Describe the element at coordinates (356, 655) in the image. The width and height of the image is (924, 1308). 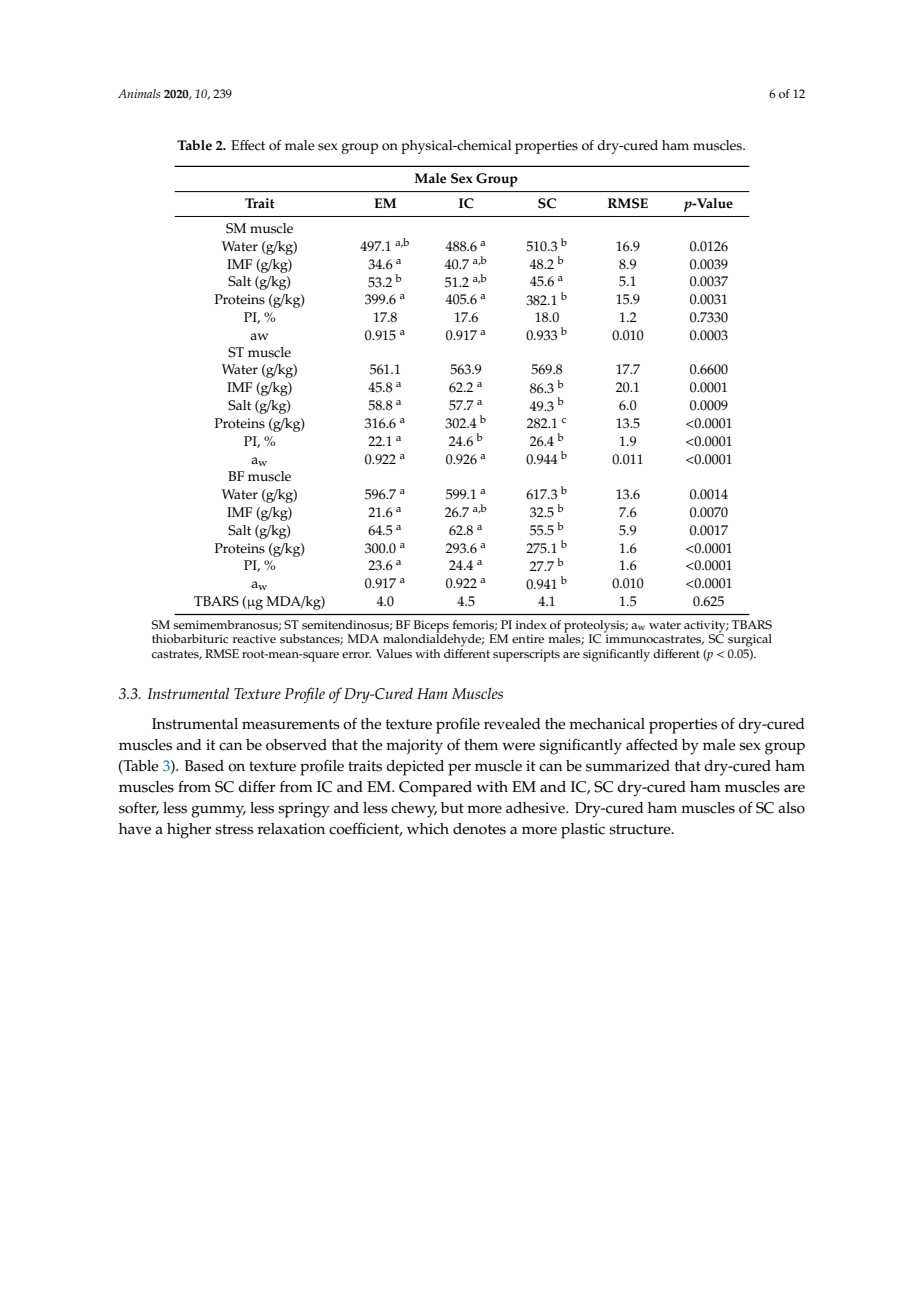
I see `error` at that location.
